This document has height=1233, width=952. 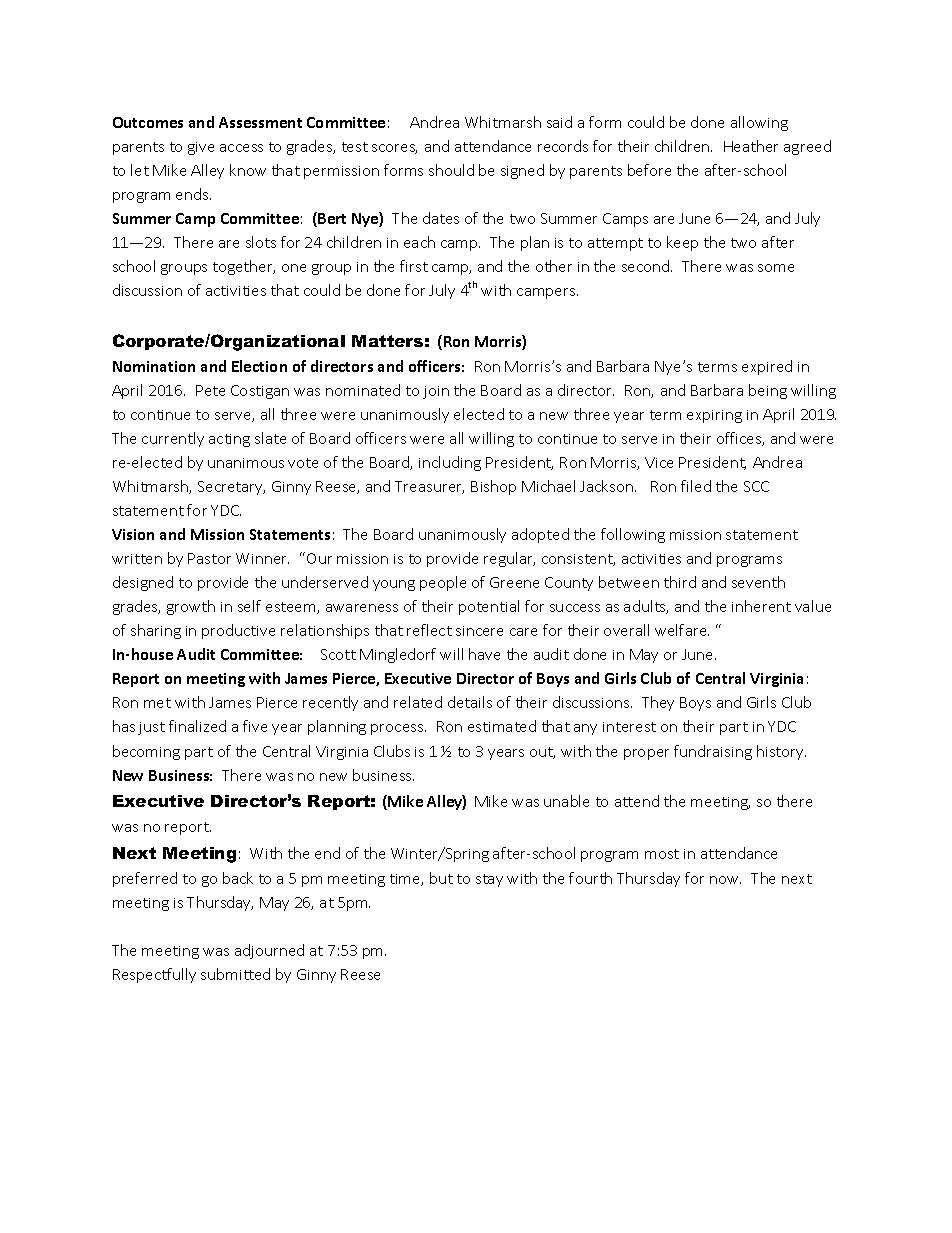 I want to click on join, so click(x=436, y=392).
